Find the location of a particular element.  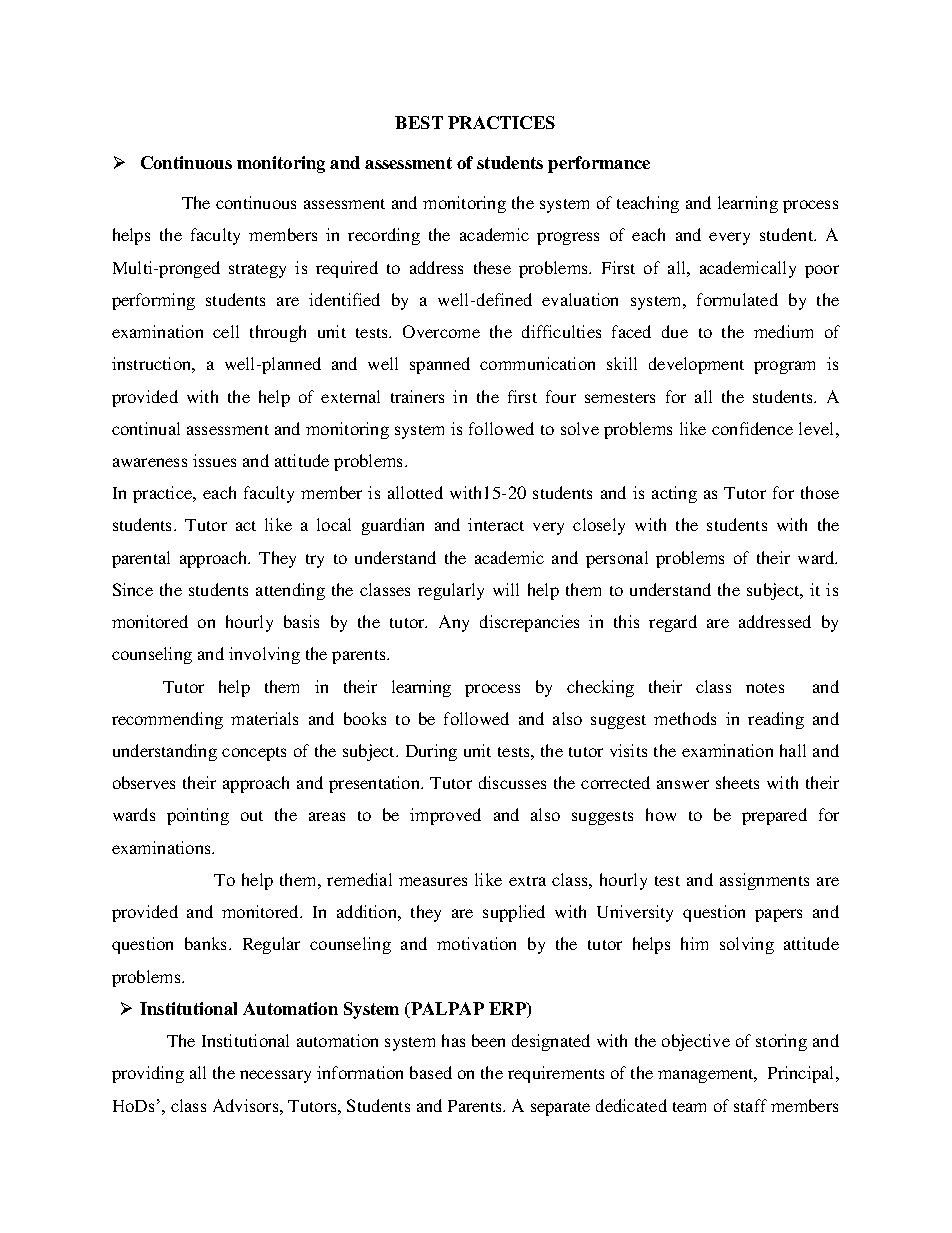

regard is located at coordinates (673, 623).
